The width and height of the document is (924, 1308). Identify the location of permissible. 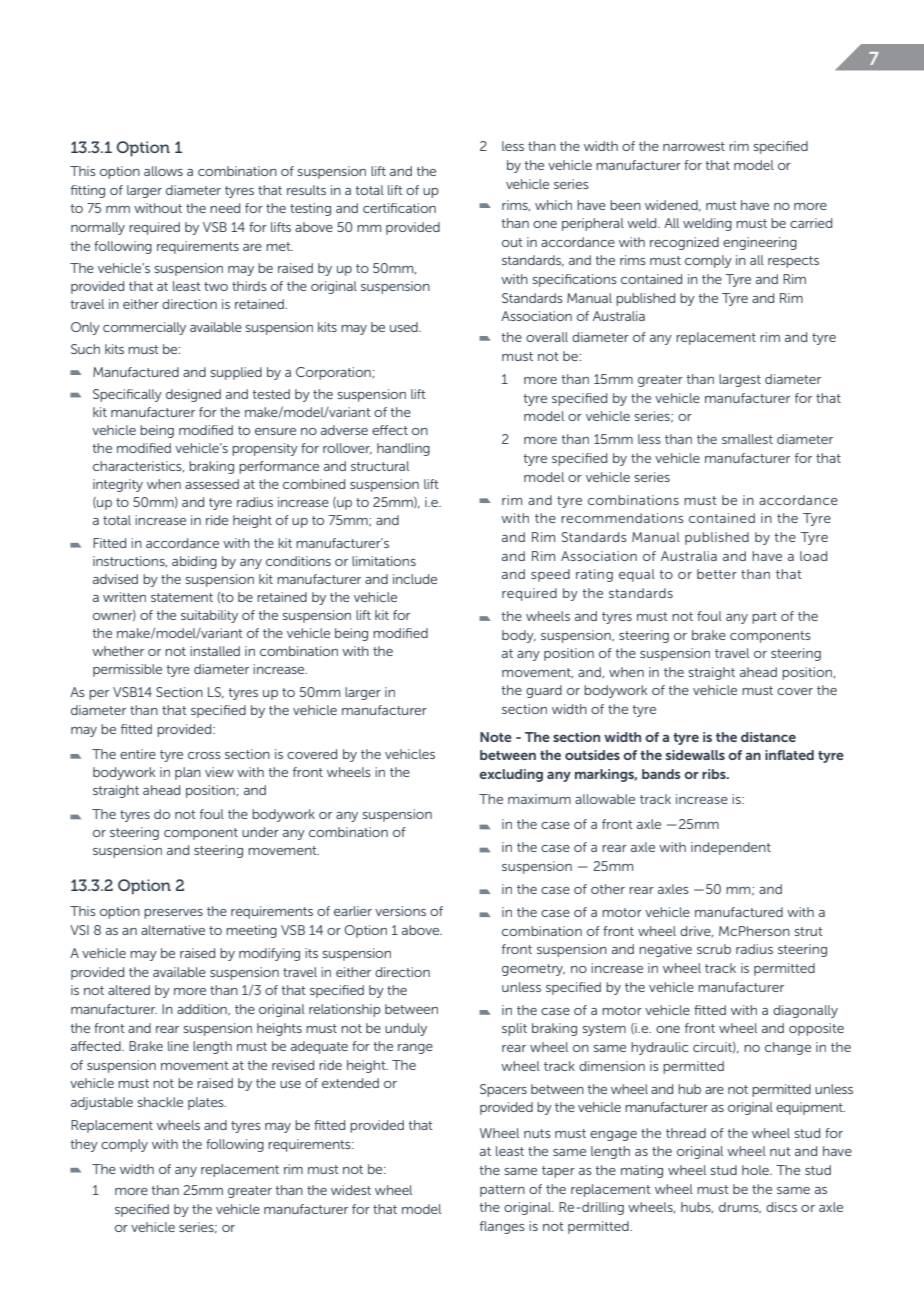
(127, 670).
